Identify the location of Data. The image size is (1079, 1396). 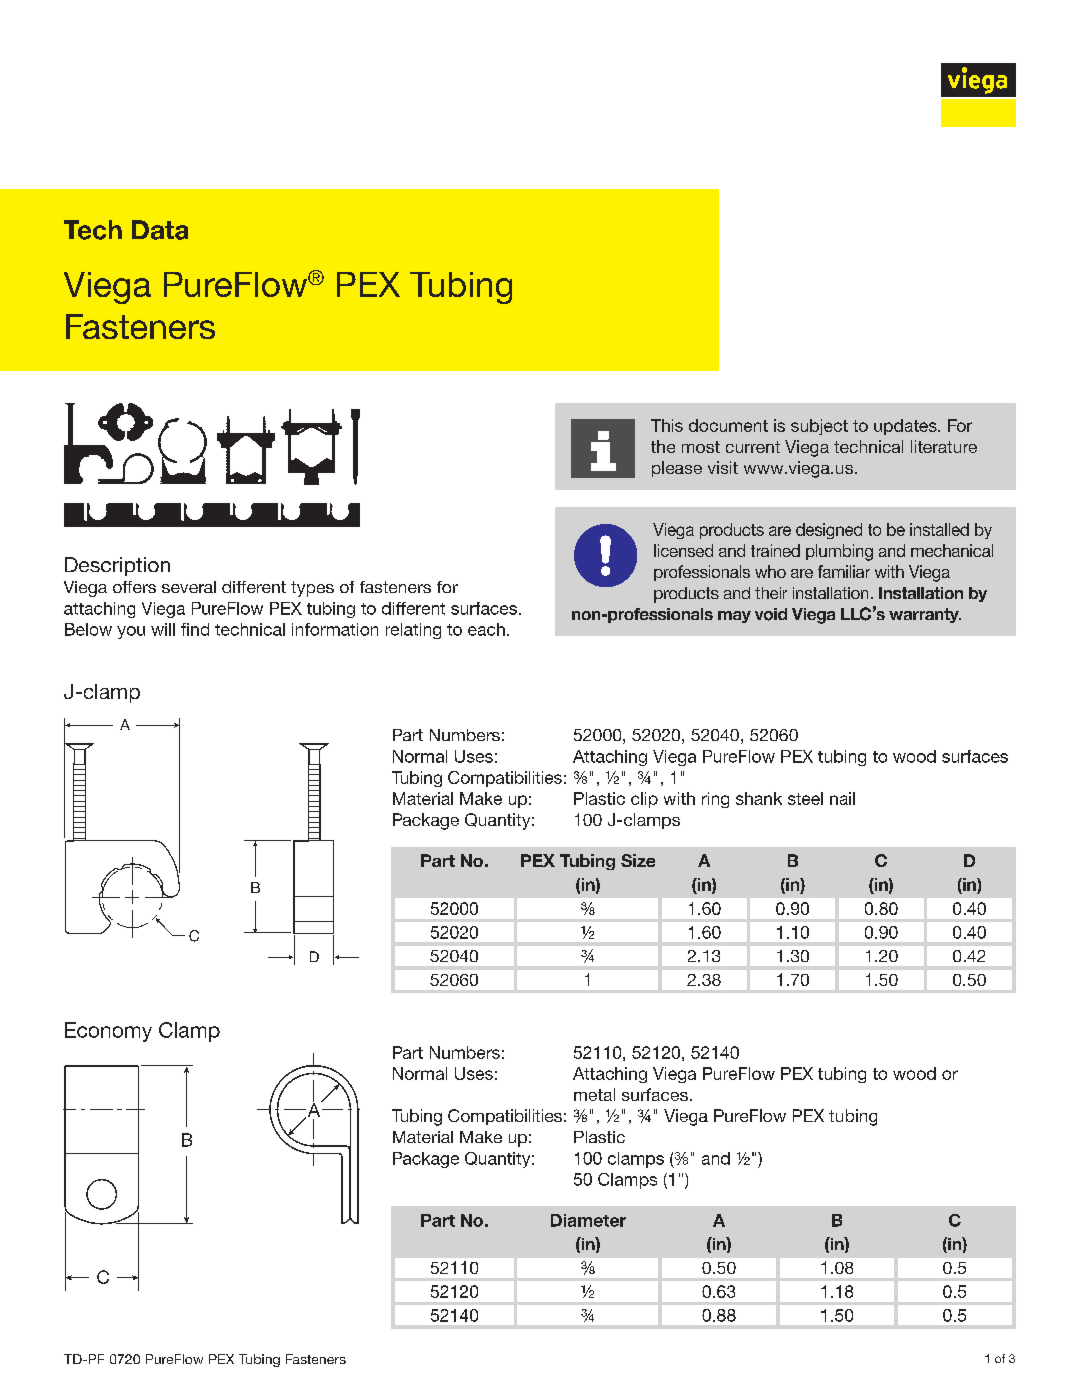
(160, 230).
